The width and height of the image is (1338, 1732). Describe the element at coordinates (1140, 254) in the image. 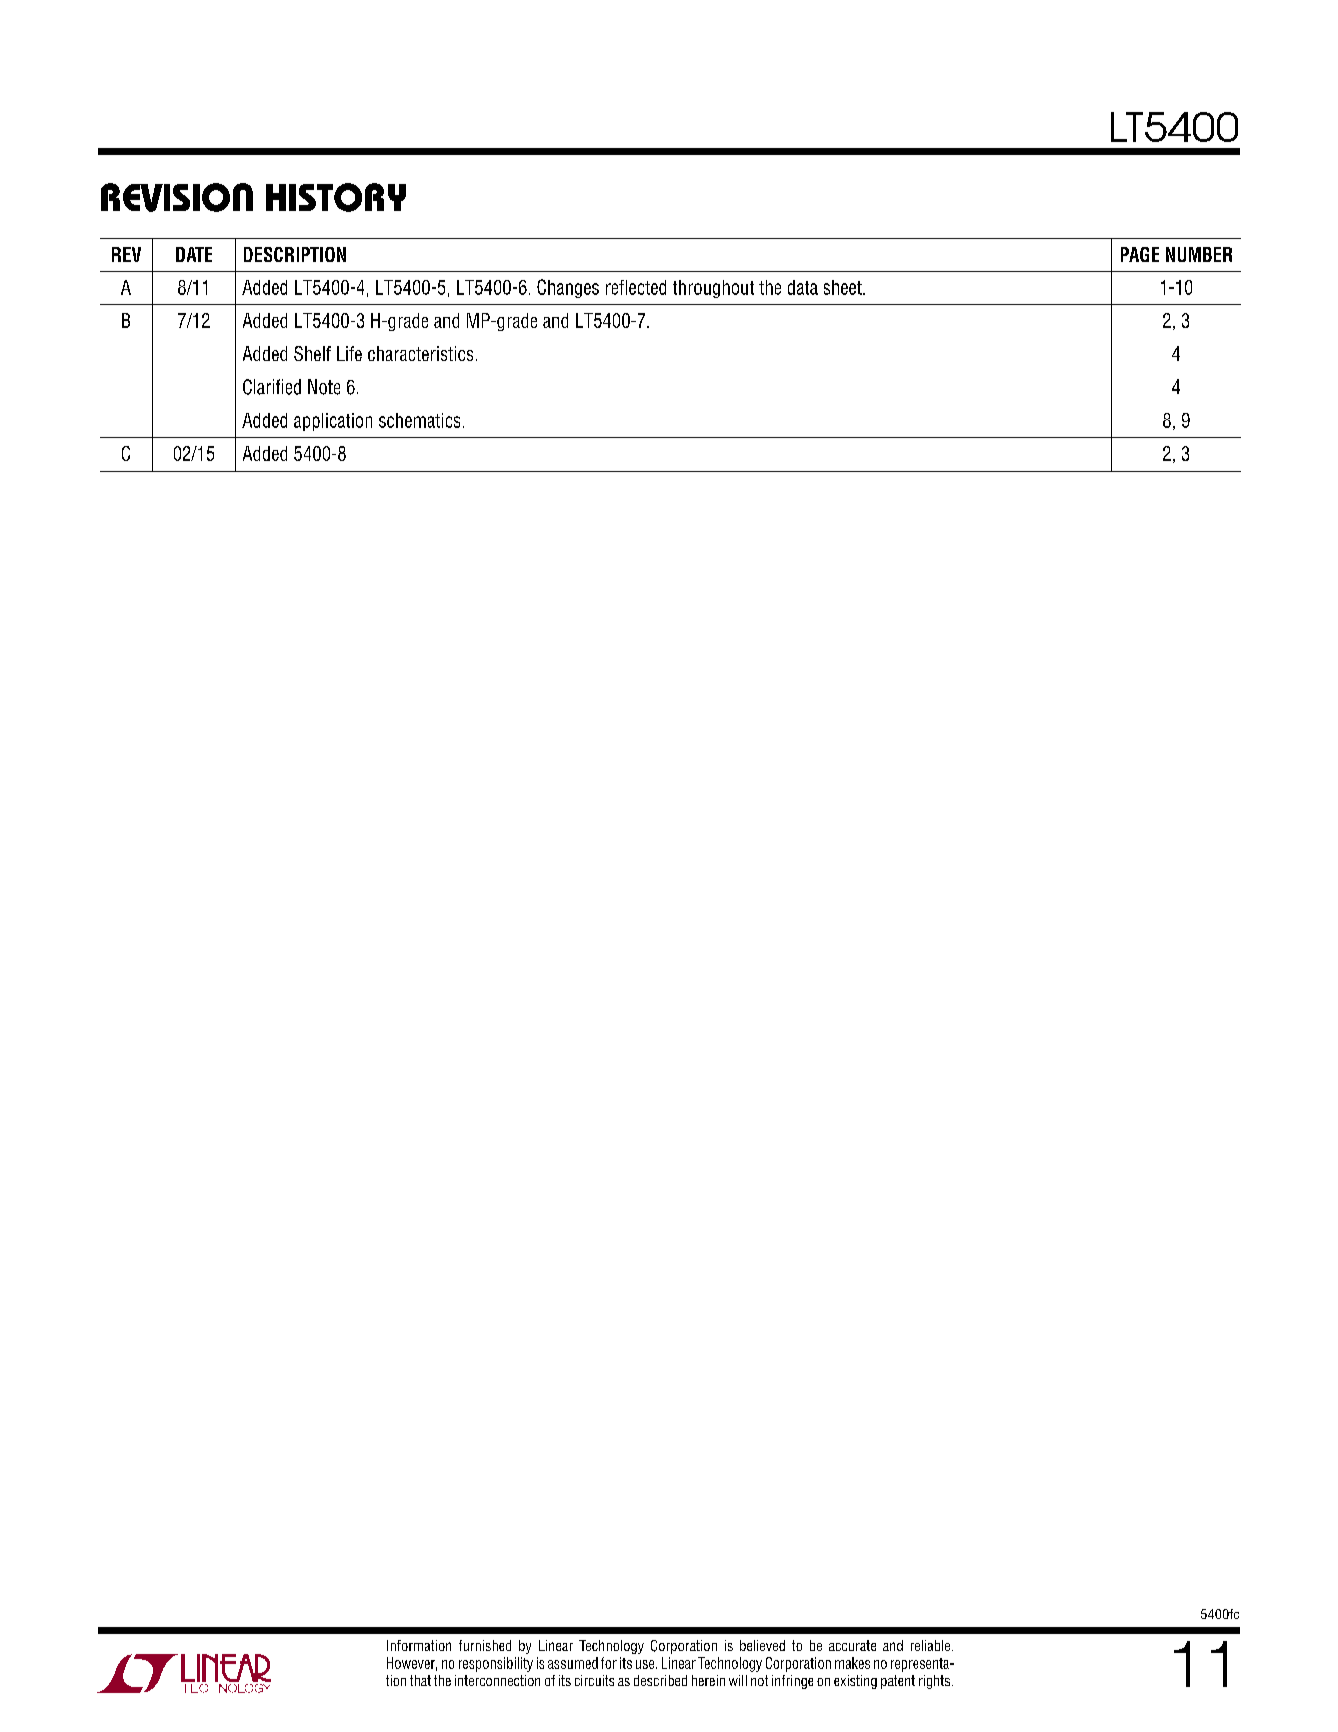

I see `PAGE` at that location.
